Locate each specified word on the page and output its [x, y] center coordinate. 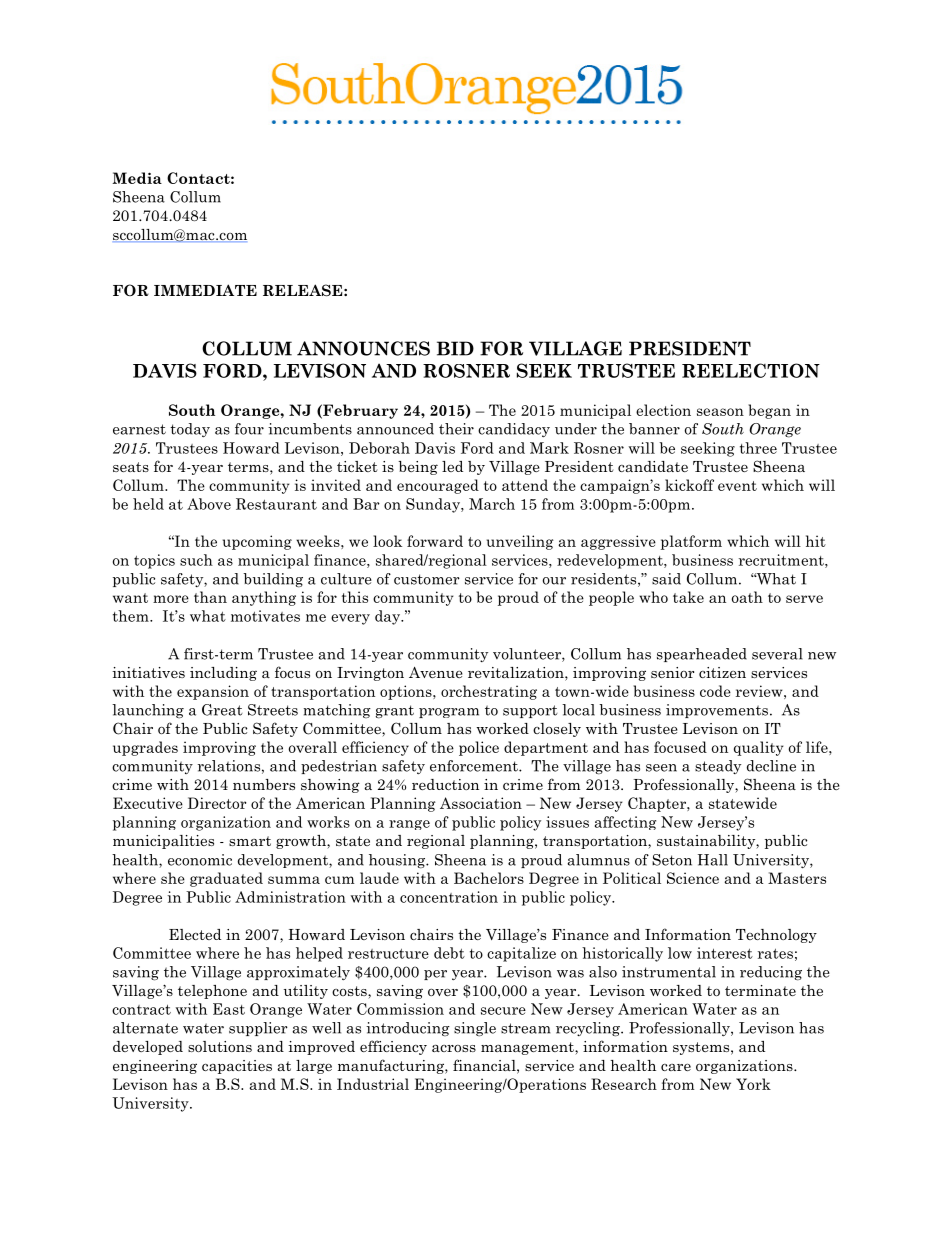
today [190, 430]
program [449, 713]
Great [222, 710]
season [720, 412]
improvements [717, 711]
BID [455, 348]
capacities [237, 1067]
